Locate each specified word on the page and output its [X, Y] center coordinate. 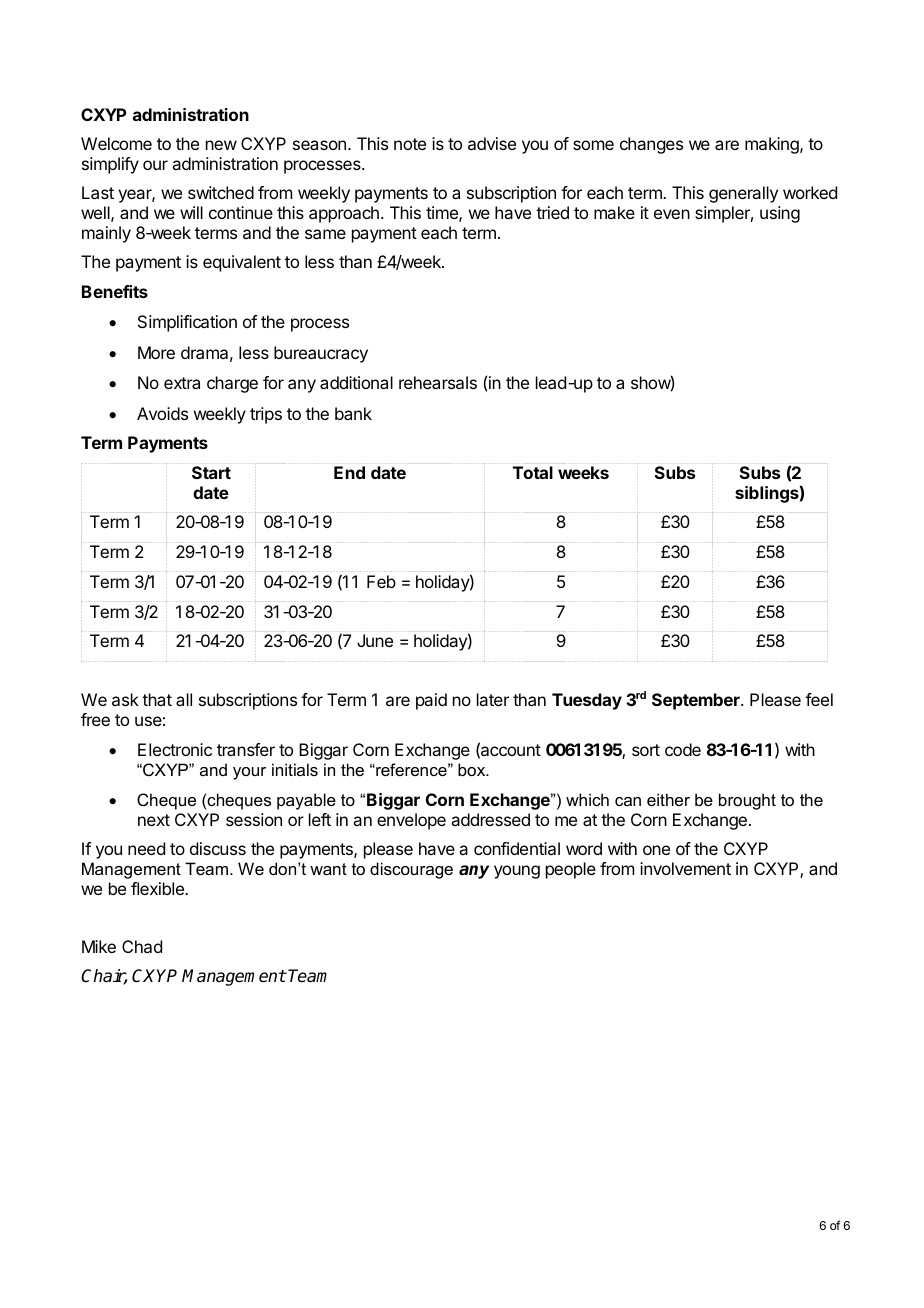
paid [431, 701]
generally [743, 194]
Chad [142, 946]
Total [533, 472]
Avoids [162, 413]
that [157, 699]
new [221, 145]
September [697, 701]
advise [492, 143]
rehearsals [438, 382]
